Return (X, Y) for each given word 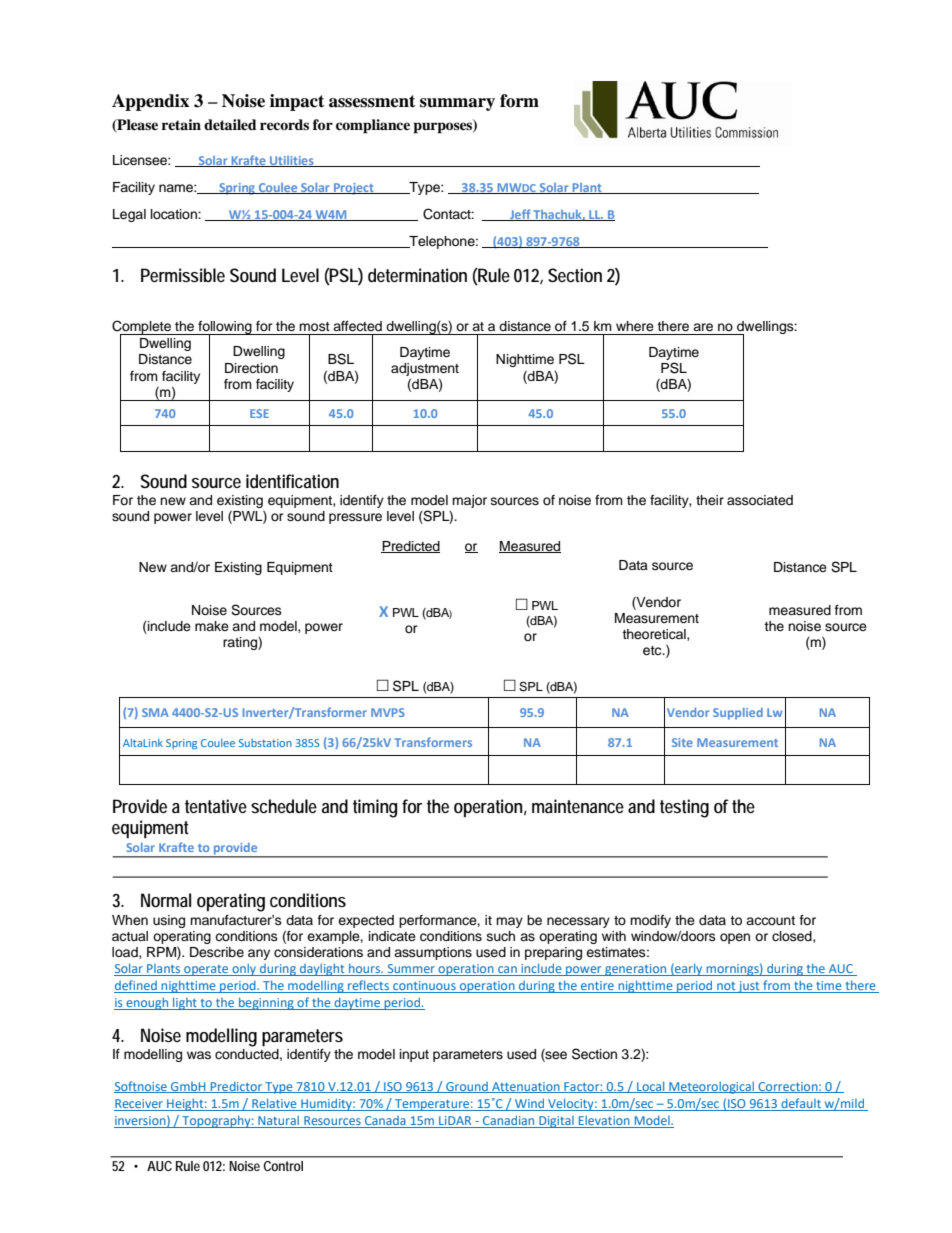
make (212, 626)
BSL (341, 359)
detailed (230, 124)
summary (457, 104)
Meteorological (711, 1087)
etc (653, 650)
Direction (251, 368)
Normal (166, 900)
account (770, 920)
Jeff (520, 215)
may (509, 922)
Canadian (509, 1121)
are (703, 327)
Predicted (410, 547)
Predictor (236, 1087)
